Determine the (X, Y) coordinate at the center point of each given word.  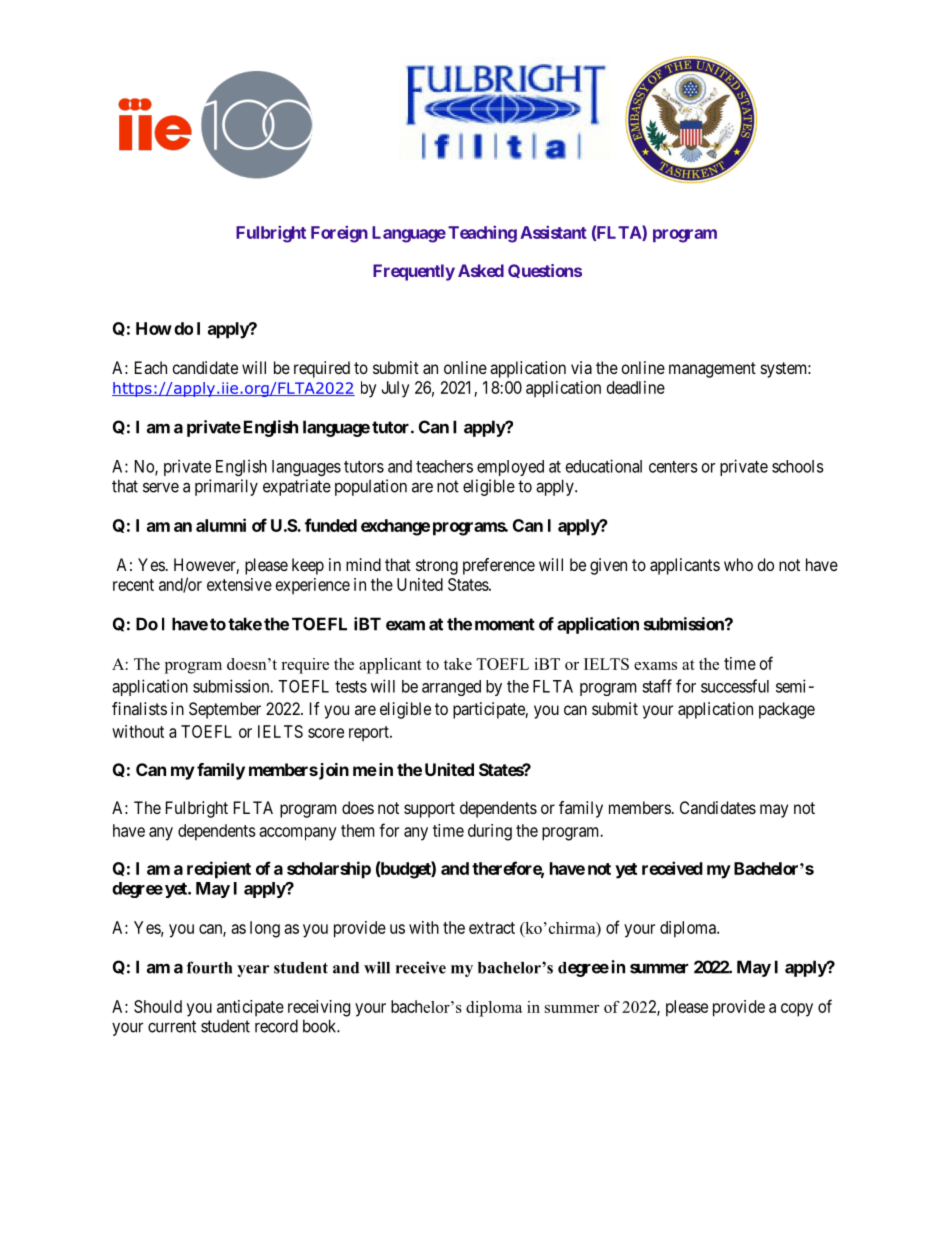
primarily (226, 487)
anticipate (250, 1008)
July (395, 389)
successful (735, 686)
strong (437, 567)
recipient (219, 870)
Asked (481, 270)
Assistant (553, 232)
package (787, 710)
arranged (451, 688)
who (738, 564)
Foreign (339, 234)
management (712, 370)
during (490, 832)
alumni (221, 525)
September (225, 710)
